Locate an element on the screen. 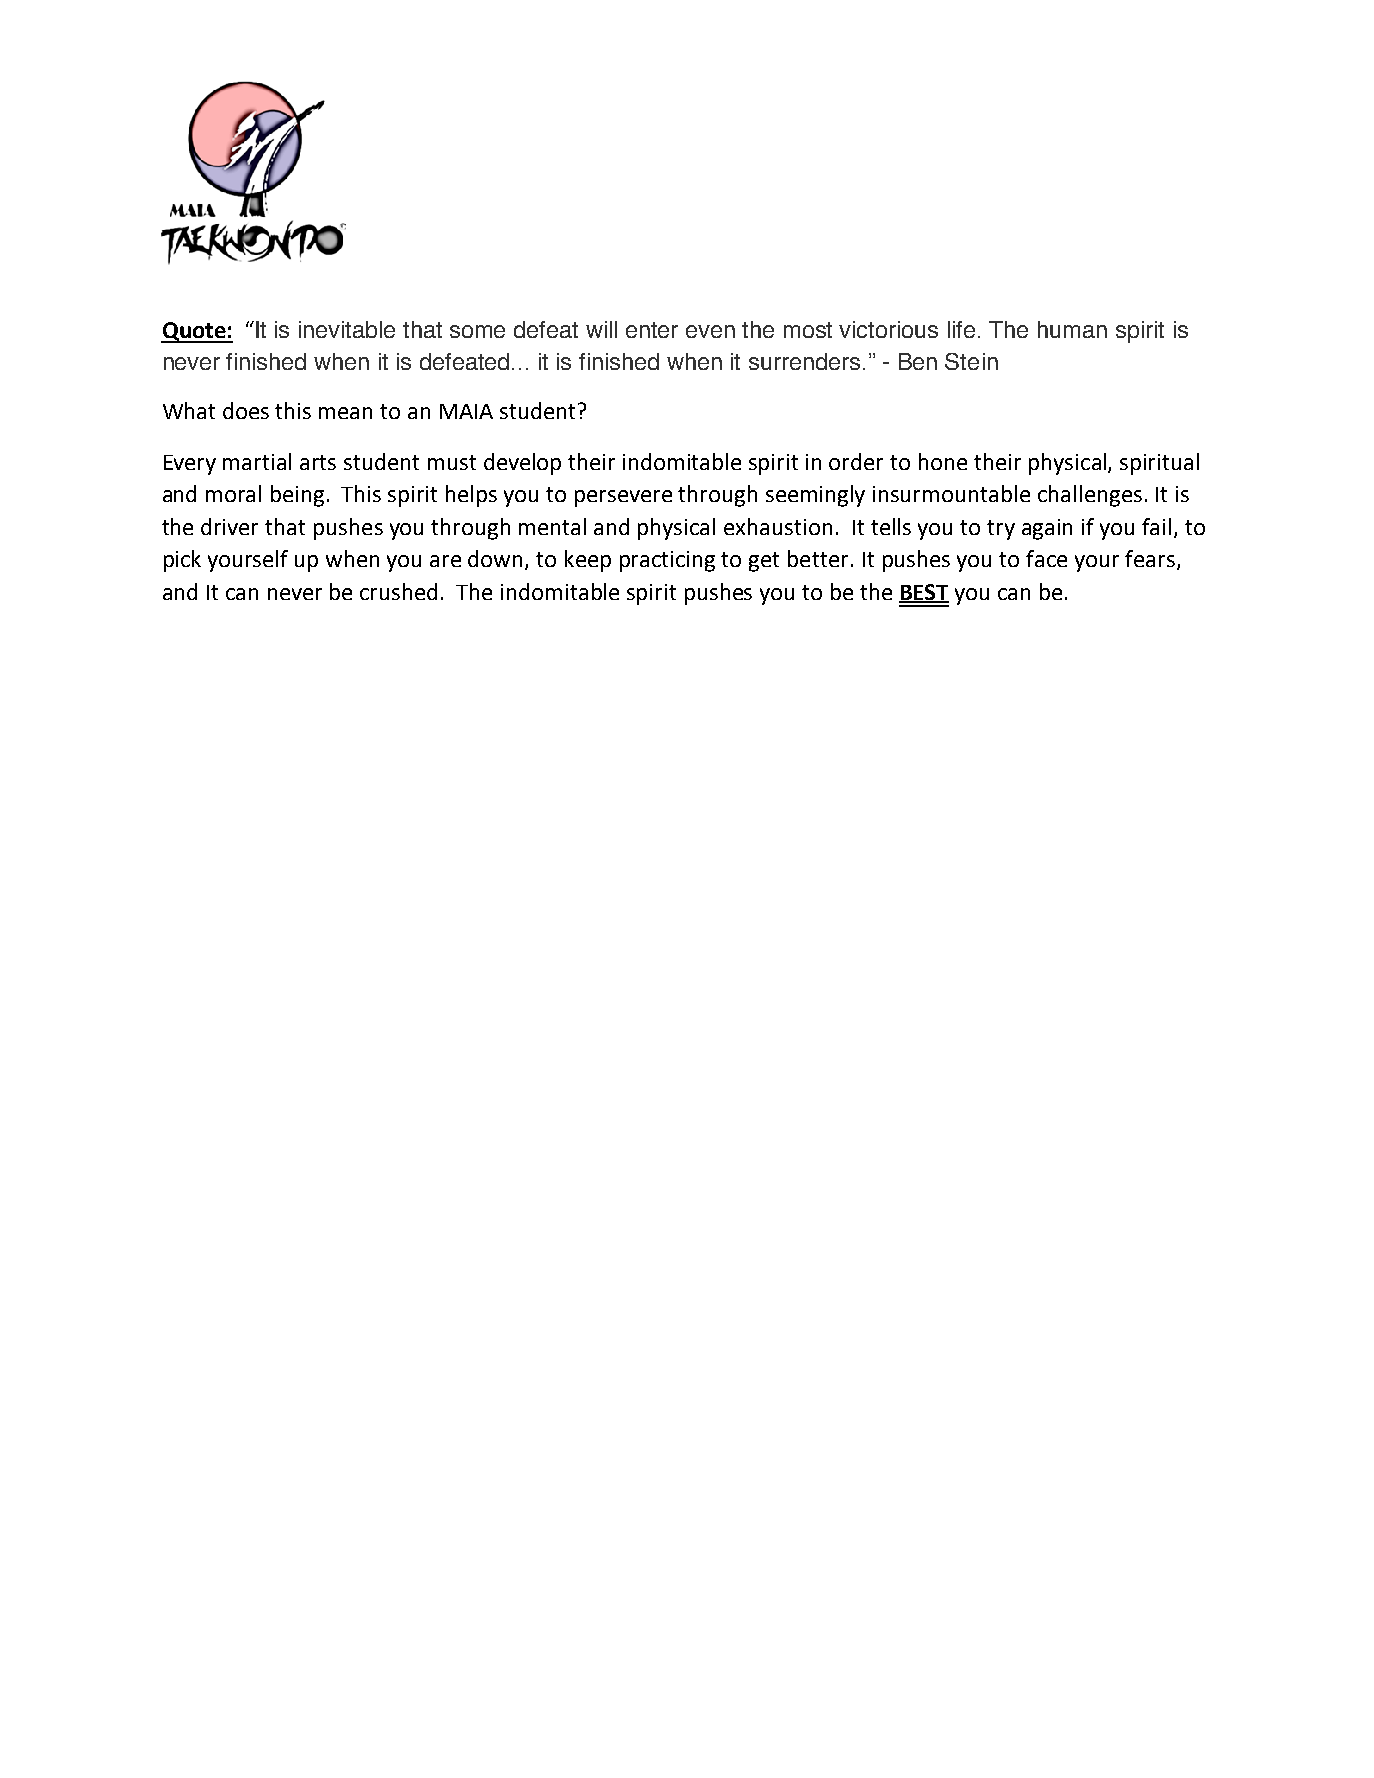 The width and height of the screenshot is (1374, 1778). enter is located at coordinates (652, 330).
